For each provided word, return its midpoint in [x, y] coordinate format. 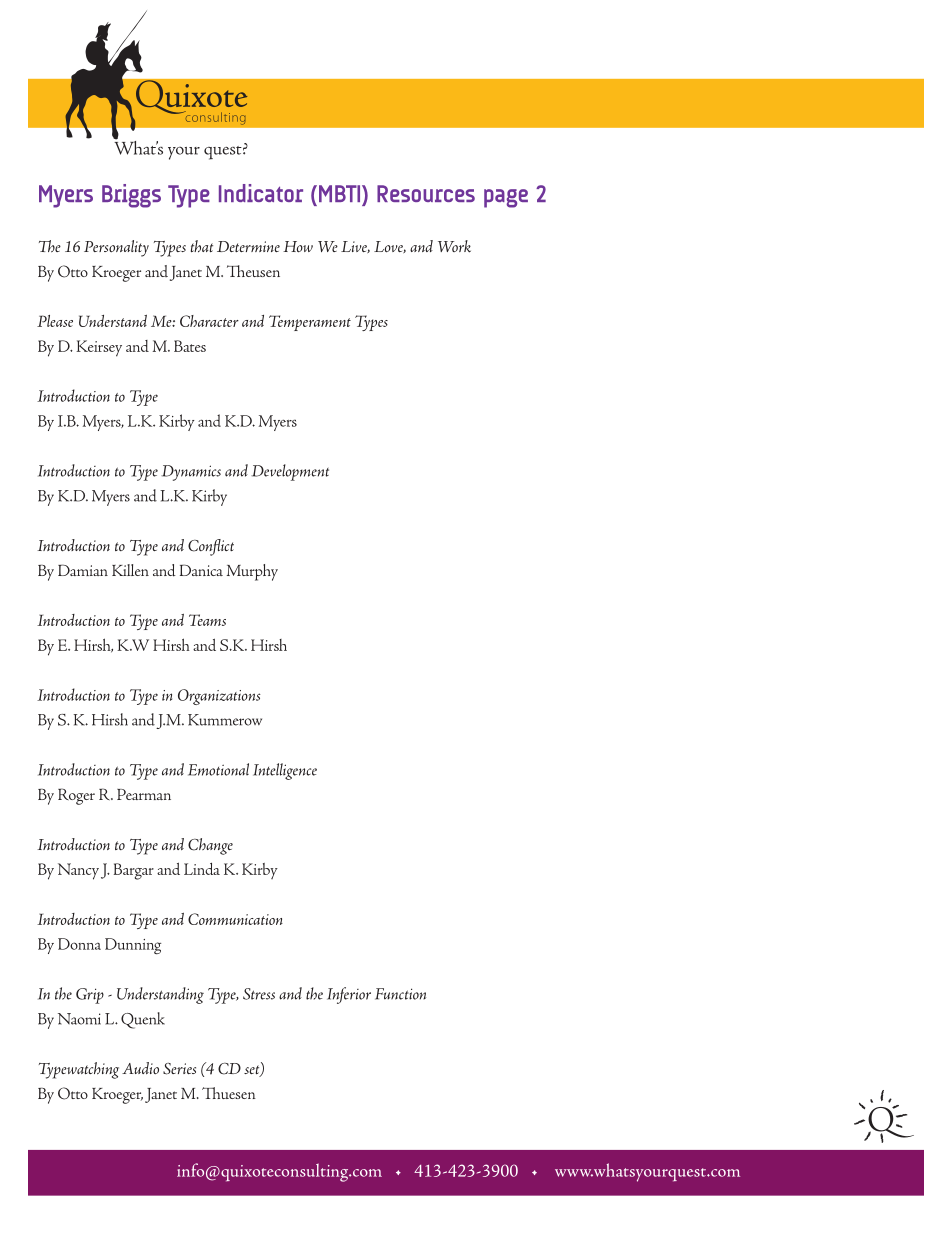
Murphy [252, 572]
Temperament [310, 323]
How [298, 246]
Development [290, 472]
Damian [83, 570]
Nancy [78, 871]
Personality [116, 248]
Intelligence [285, 771]
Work [454, 246]
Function [400, 994]
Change [210, 846]
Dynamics [191, 473]
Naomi [79, 1019]
